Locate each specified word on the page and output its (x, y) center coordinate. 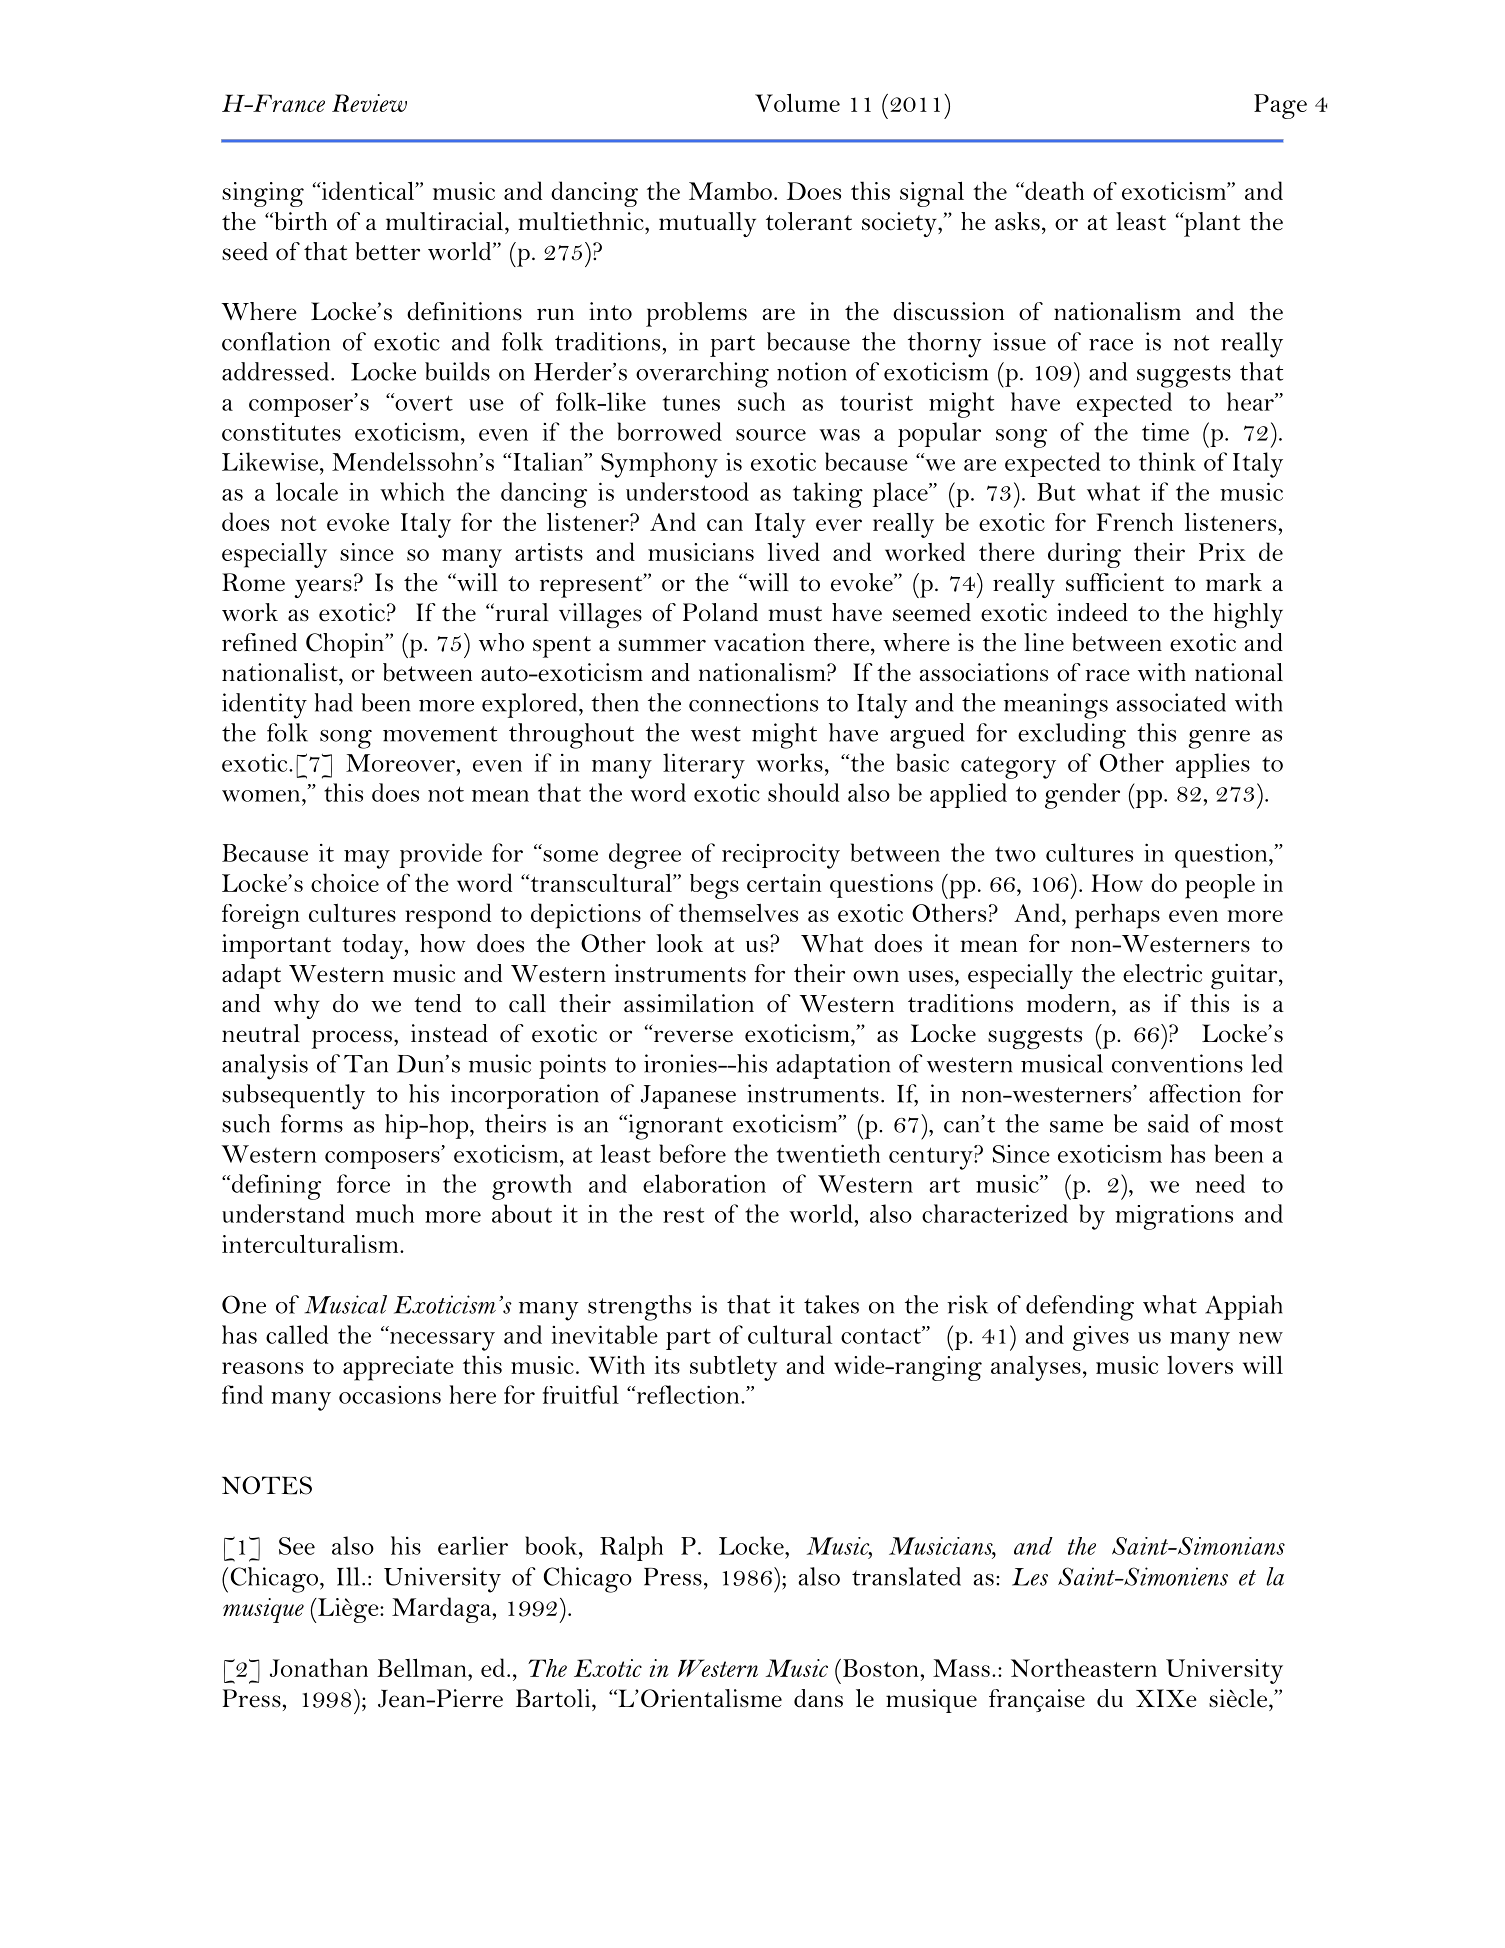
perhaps (1117, 916)
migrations (1174, 1217)
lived (793, 551)
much (385, 1213)
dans (818, 1698)
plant (1211, 224)
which (412, 491)
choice (345, 882)
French (1135, 521)
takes (831, 1304)
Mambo (730, 191)
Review (369, 103)
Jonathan (319, 1667)
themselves (738, 912)
